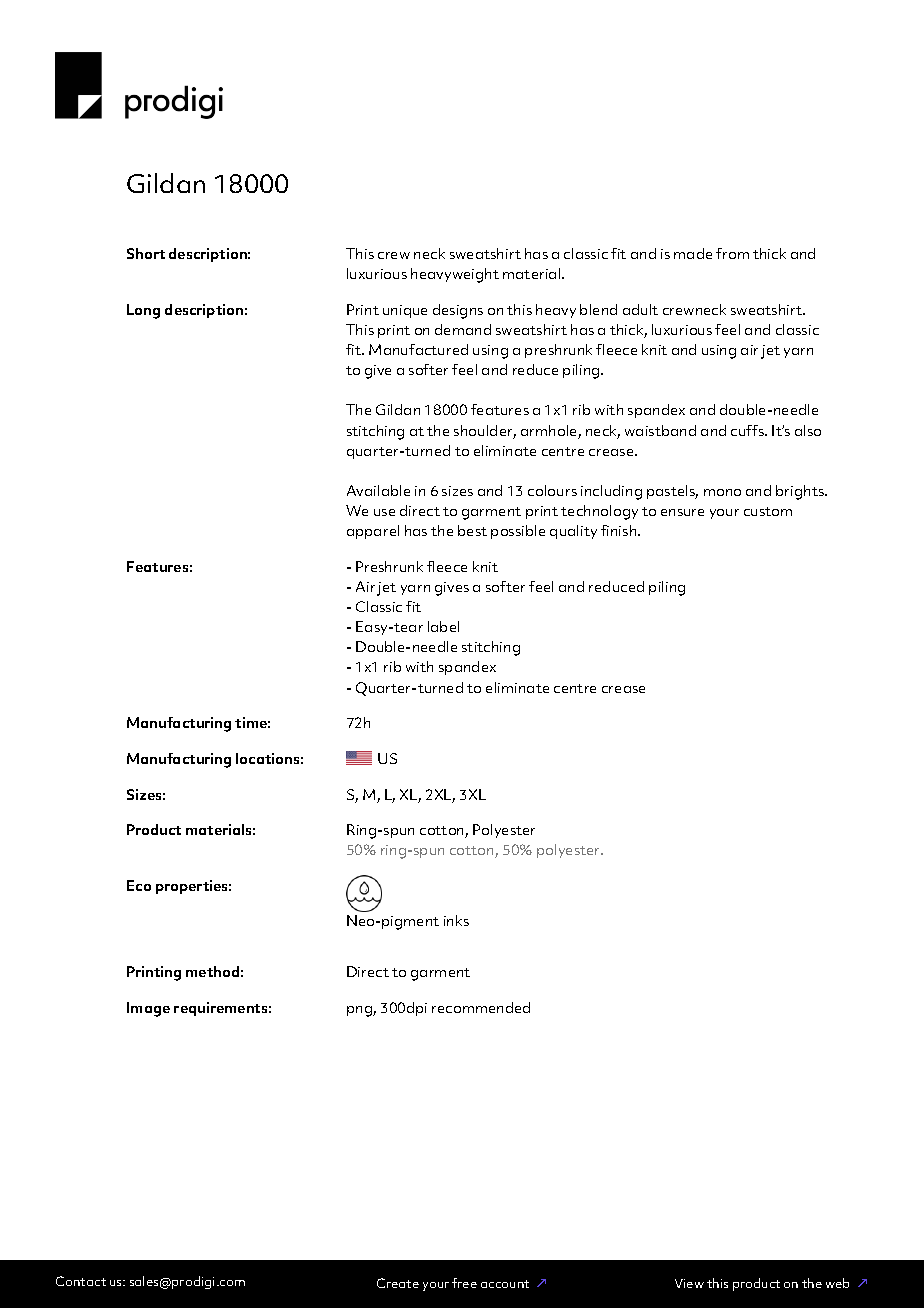 The image size is (924, 1308). What do you see at coordinates (143, 311) in the screenshot?
I see `Long` at bounding box center [143, 311].
